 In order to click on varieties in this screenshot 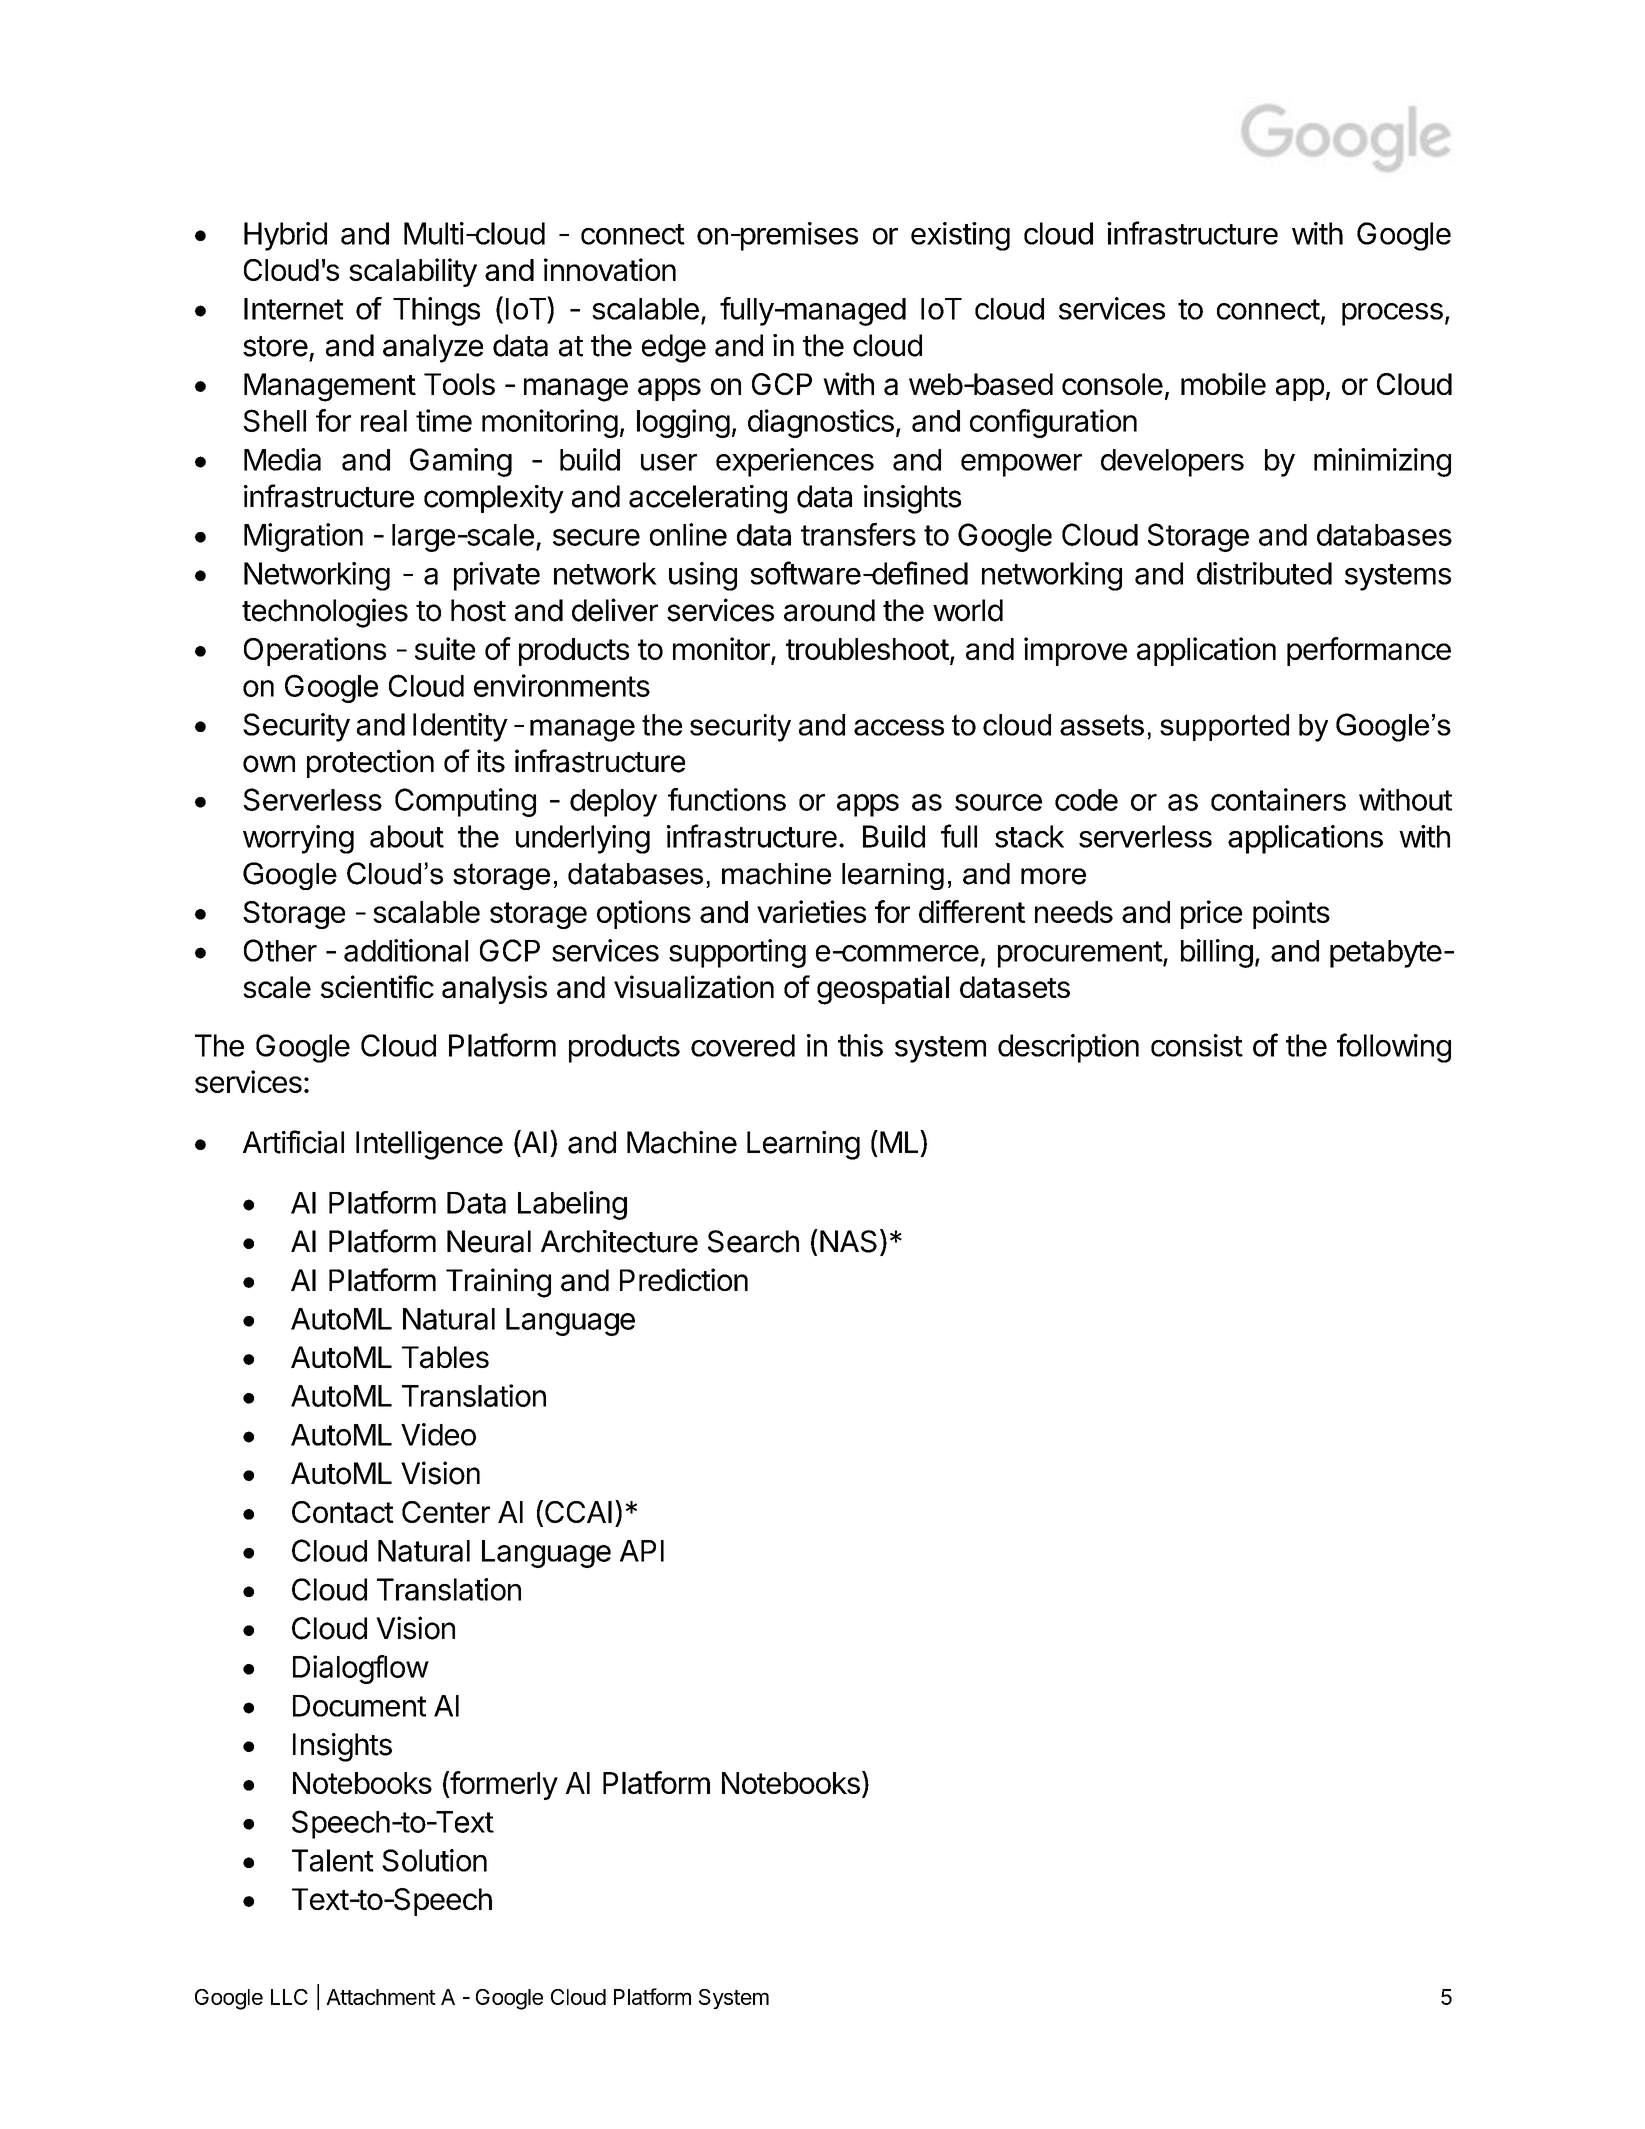, I will do `click(811, 911)`.
